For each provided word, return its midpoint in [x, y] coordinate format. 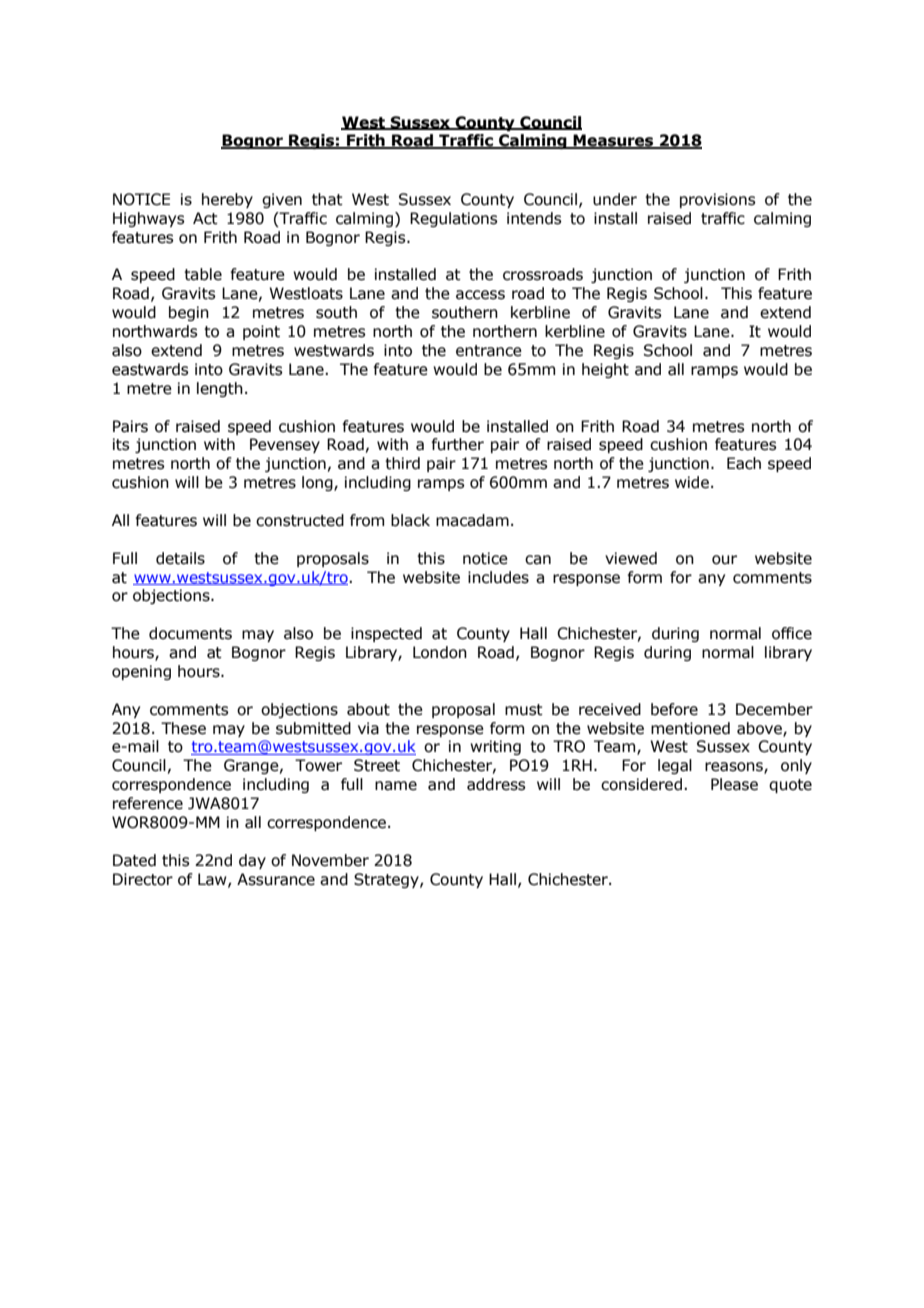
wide [692, 482]
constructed [300, 520]
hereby [227, 200]
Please [734, 784]
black [410, 520]
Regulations [453, 219]
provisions [717, 200]
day [252, 861]
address [496, 784]
